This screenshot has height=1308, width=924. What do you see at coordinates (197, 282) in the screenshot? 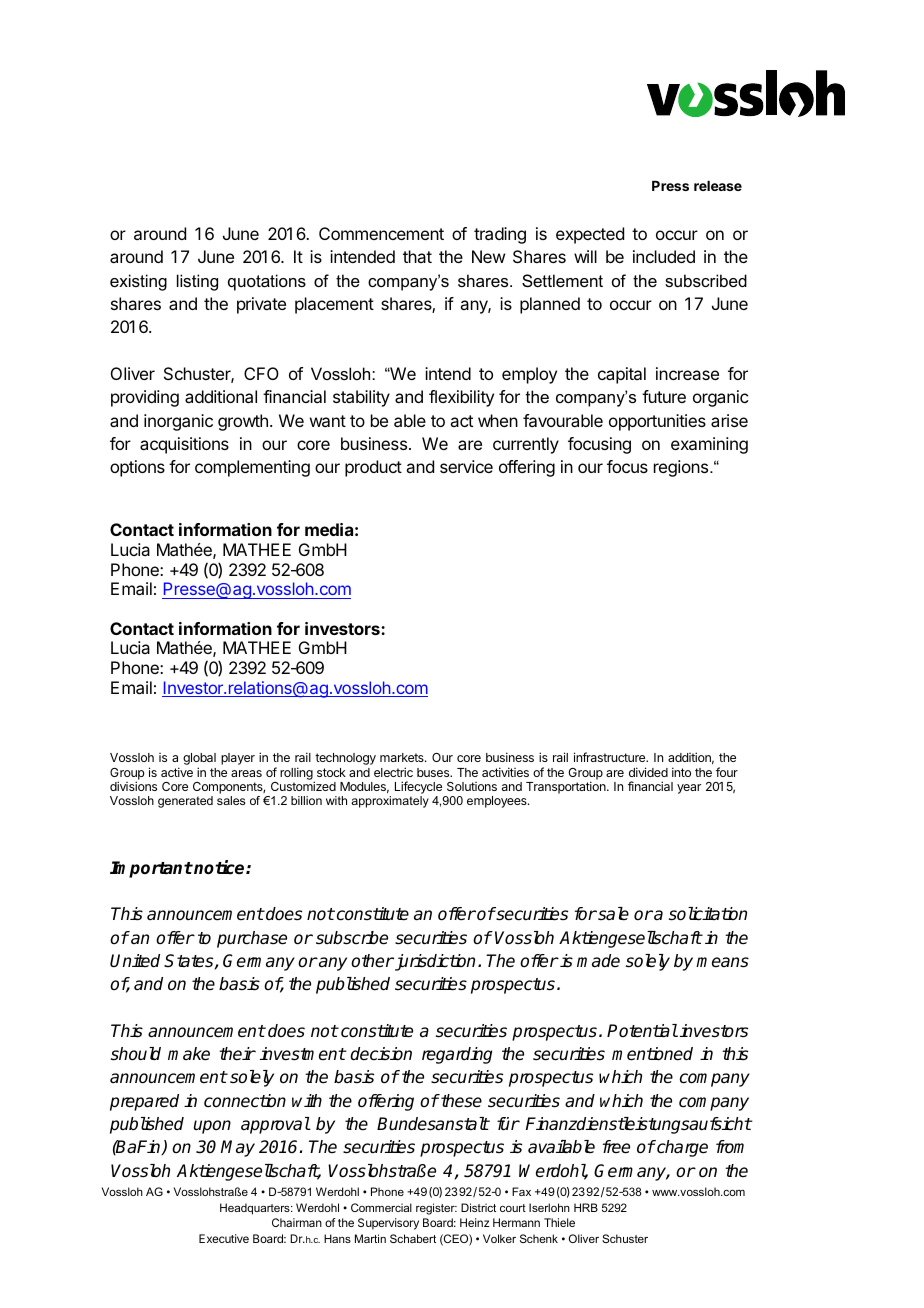
I see `listing` at bounding box center [197, 282].
